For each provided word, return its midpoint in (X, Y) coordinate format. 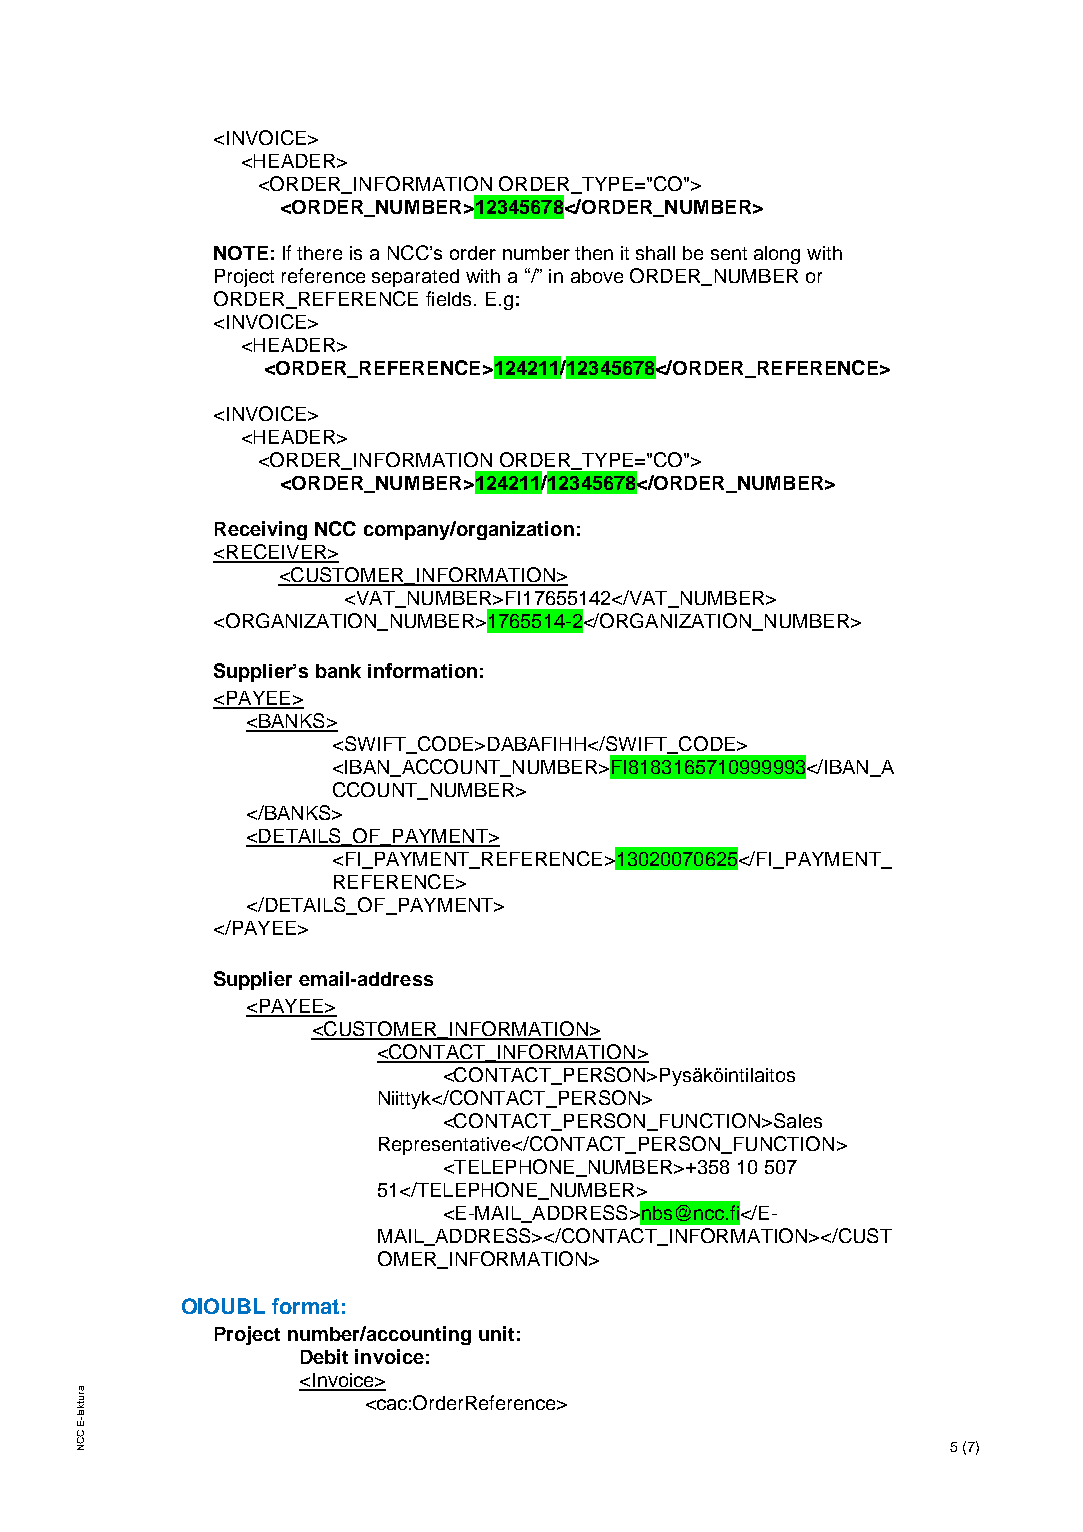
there (319, 253)
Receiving (261, 530)
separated (415, 278)
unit (496, 1333)
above (597, 276)
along (777, 255)
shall (655, 253)
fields (448, 298)
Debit (324, 1356)
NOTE (241, 253)
